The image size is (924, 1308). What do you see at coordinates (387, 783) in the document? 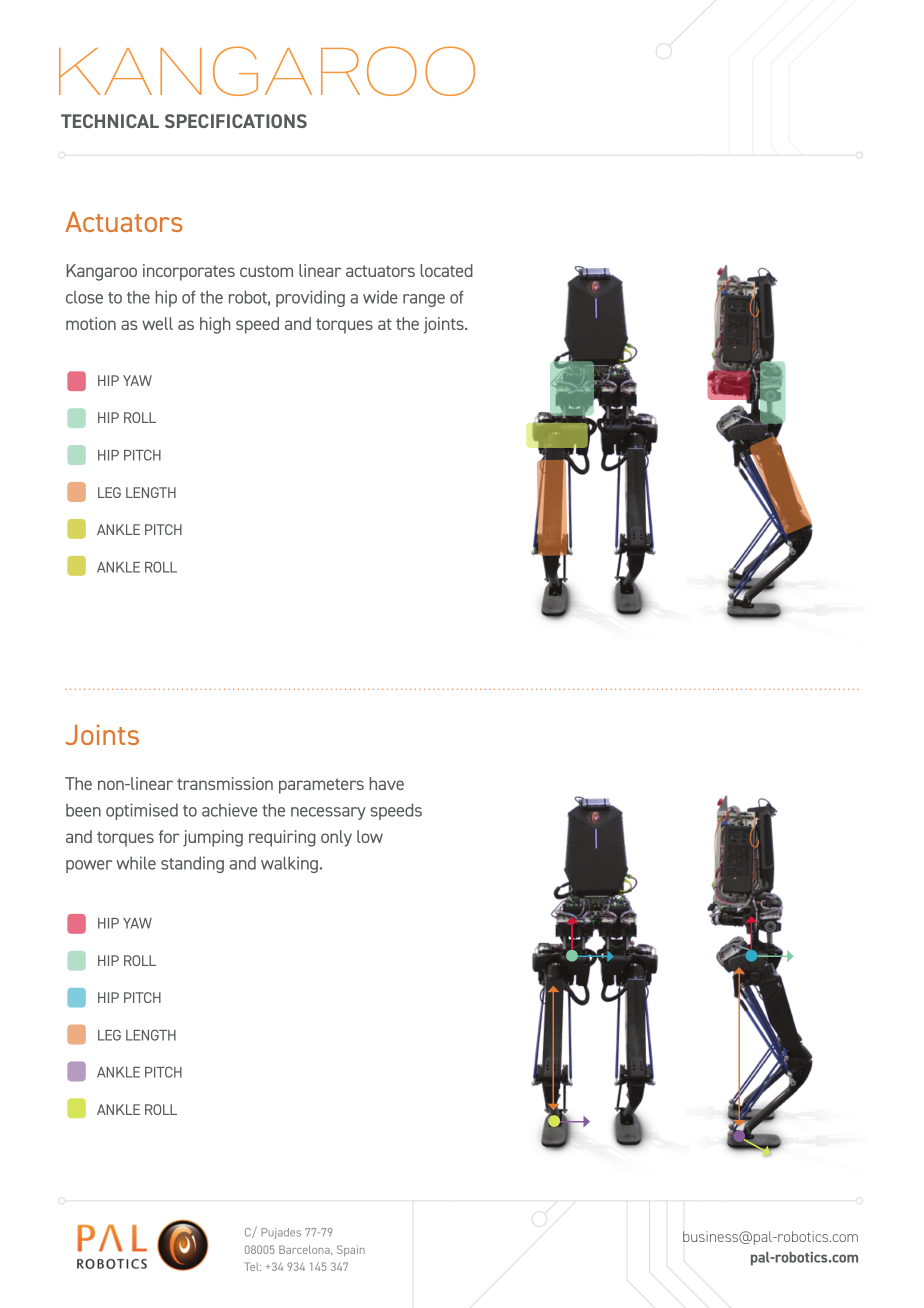
I see `have` at bounding box center [387, 783].
